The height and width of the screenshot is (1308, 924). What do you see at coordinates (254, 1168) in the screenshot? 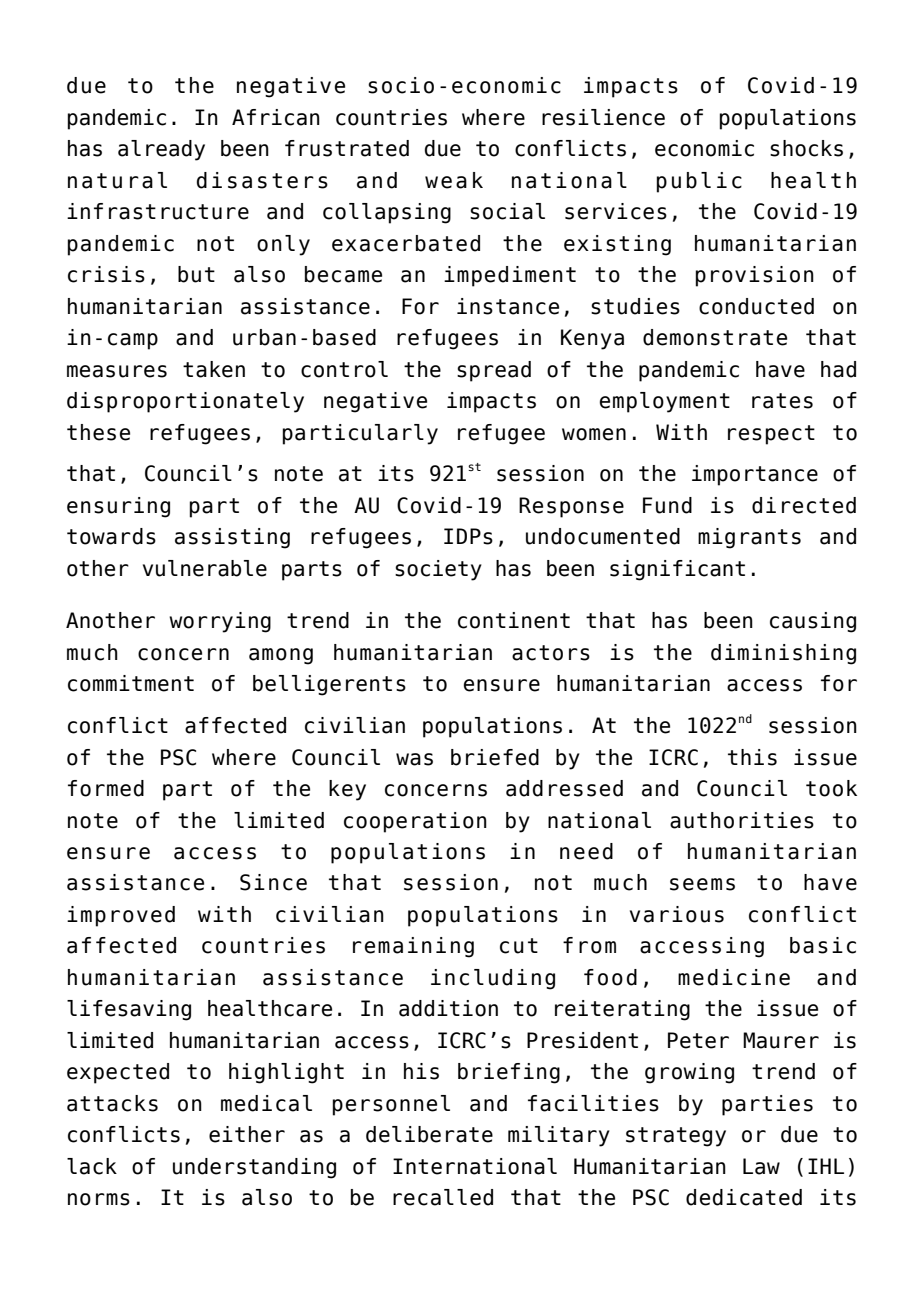
I see `understanding` at bounding box center [254, 1168].
